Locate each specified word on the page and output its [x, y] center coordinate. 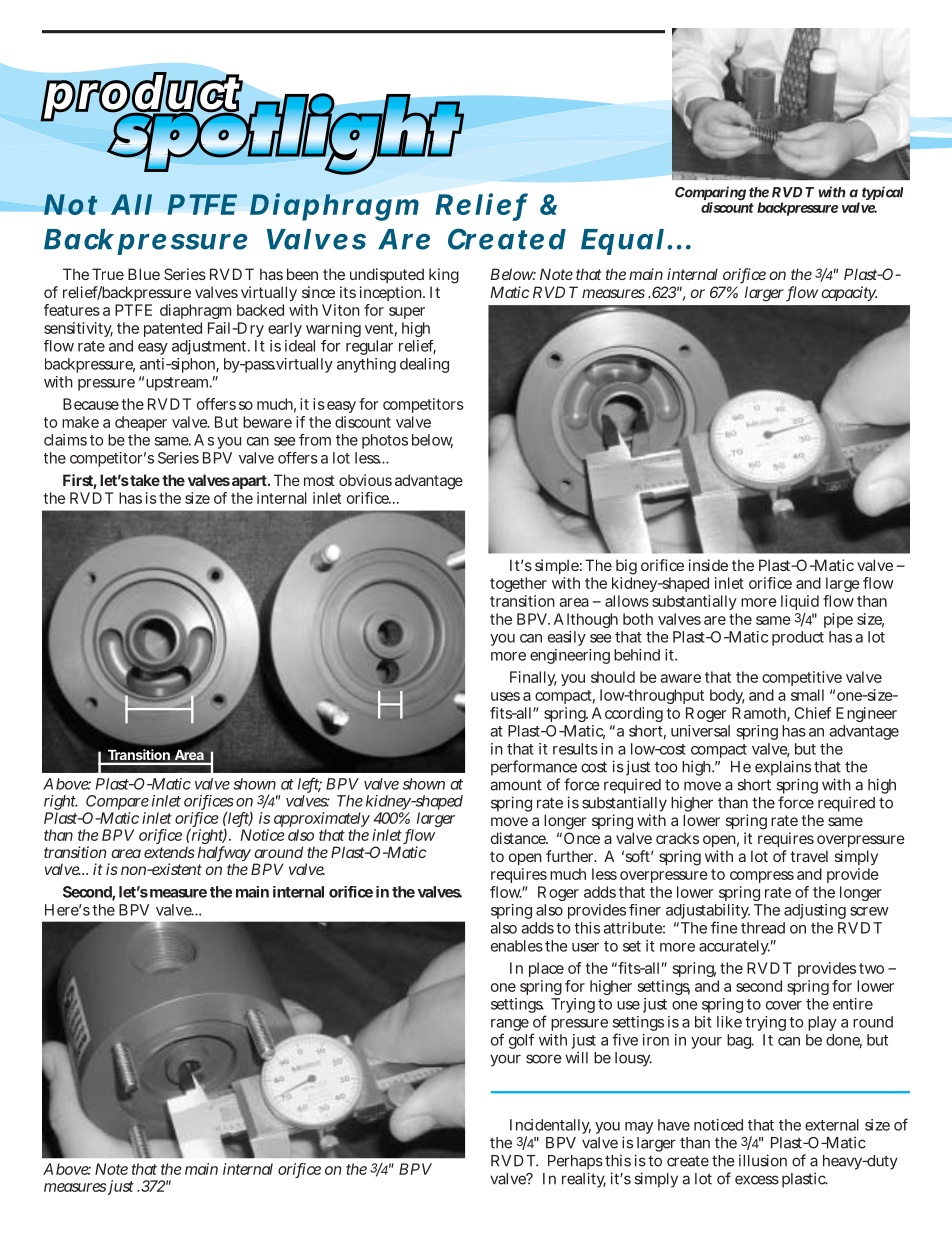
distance [519, 838]
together [518, 584]
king [444, 276]
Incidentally [550, 1128]
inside [708, 565]
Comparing [710, 194]
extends [169, 852]
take [145, 480]
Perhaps [575, 1164]
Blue [144, 274]
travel [809, 856]
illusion [763, 1160]
